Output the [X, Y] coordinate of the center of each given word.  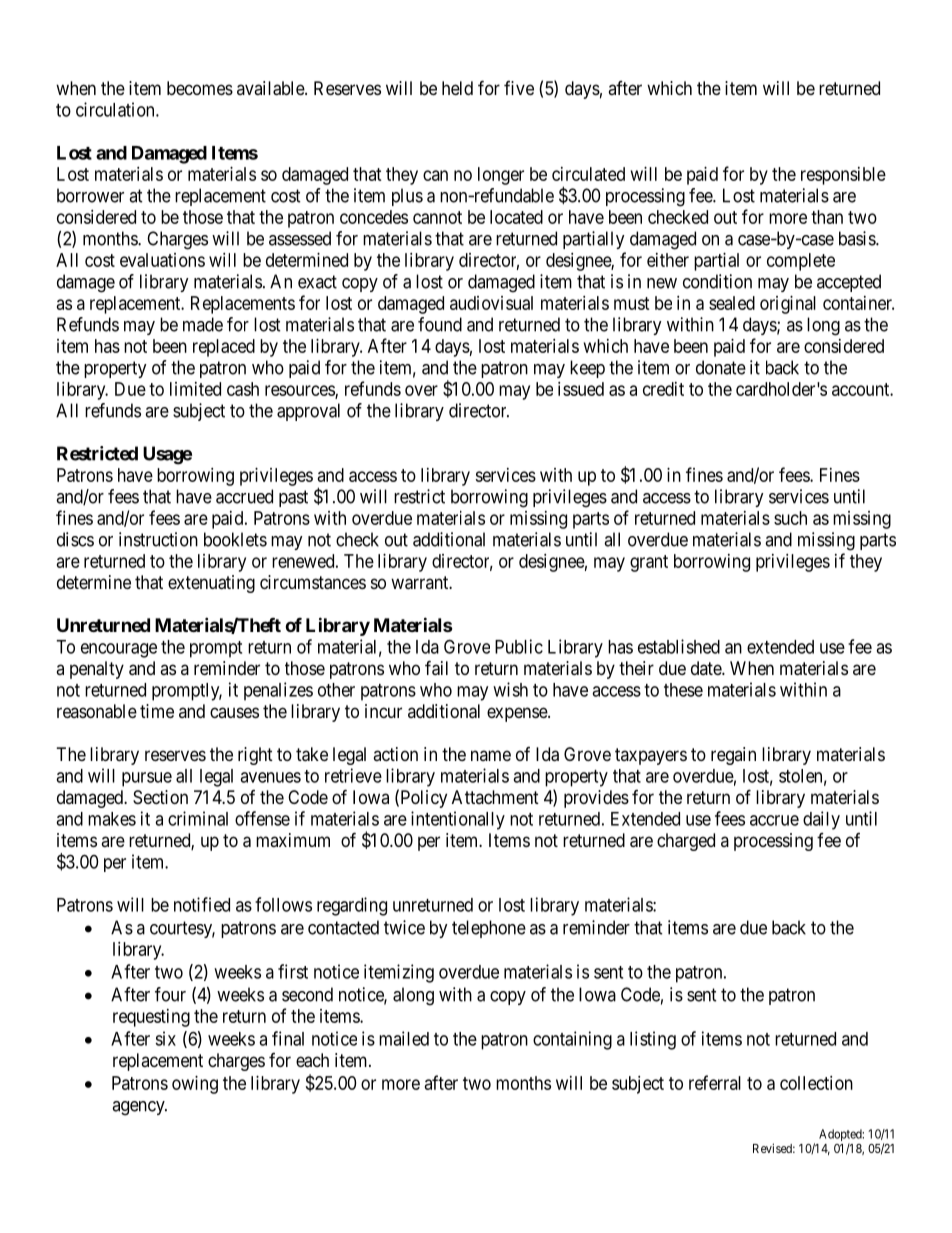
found [440, 324]
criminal [198, 818]
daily [821, 820]
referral [715, 1082]
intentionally [458, 820]
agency [139, 1108]
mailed [404, 1038]
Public [519, 646]
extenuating [211, 584]
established [679, 646]
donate [721, 367]
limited [195, 389]
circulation [116, 109]
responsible [843, 176]
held [457, 88]
